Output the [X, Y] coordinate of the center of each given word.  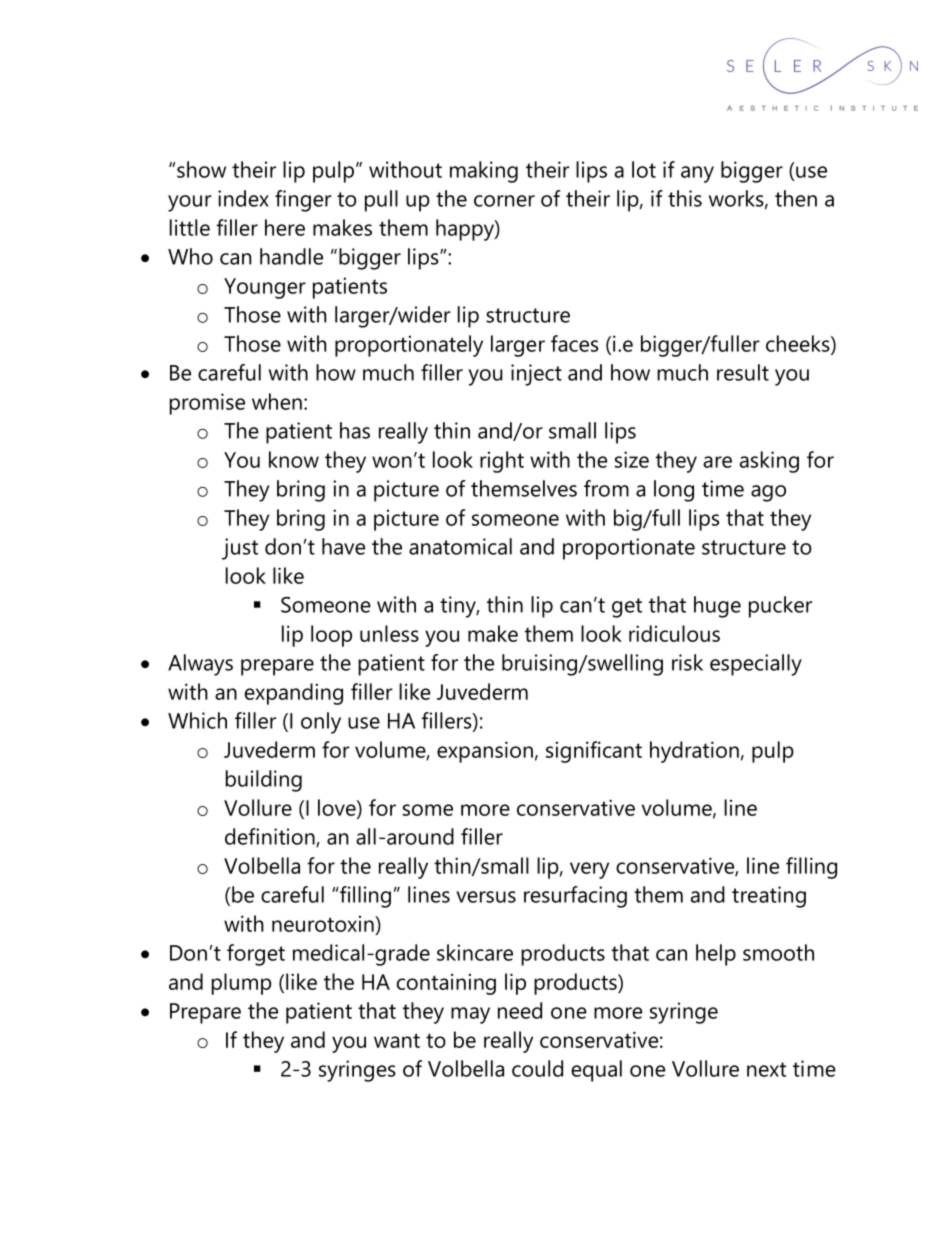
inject [536, 375]
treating [769, 897]
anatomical [460, 546]
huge [717, 607]
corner [504, 201]
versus [486, 897]
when [277, 401]
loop [331, 636]
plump [241, 984]
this [685, 198]
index [243, 198]
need [520, 1010]
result [743, 372]
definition [271, 837]
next [766, 1069]
